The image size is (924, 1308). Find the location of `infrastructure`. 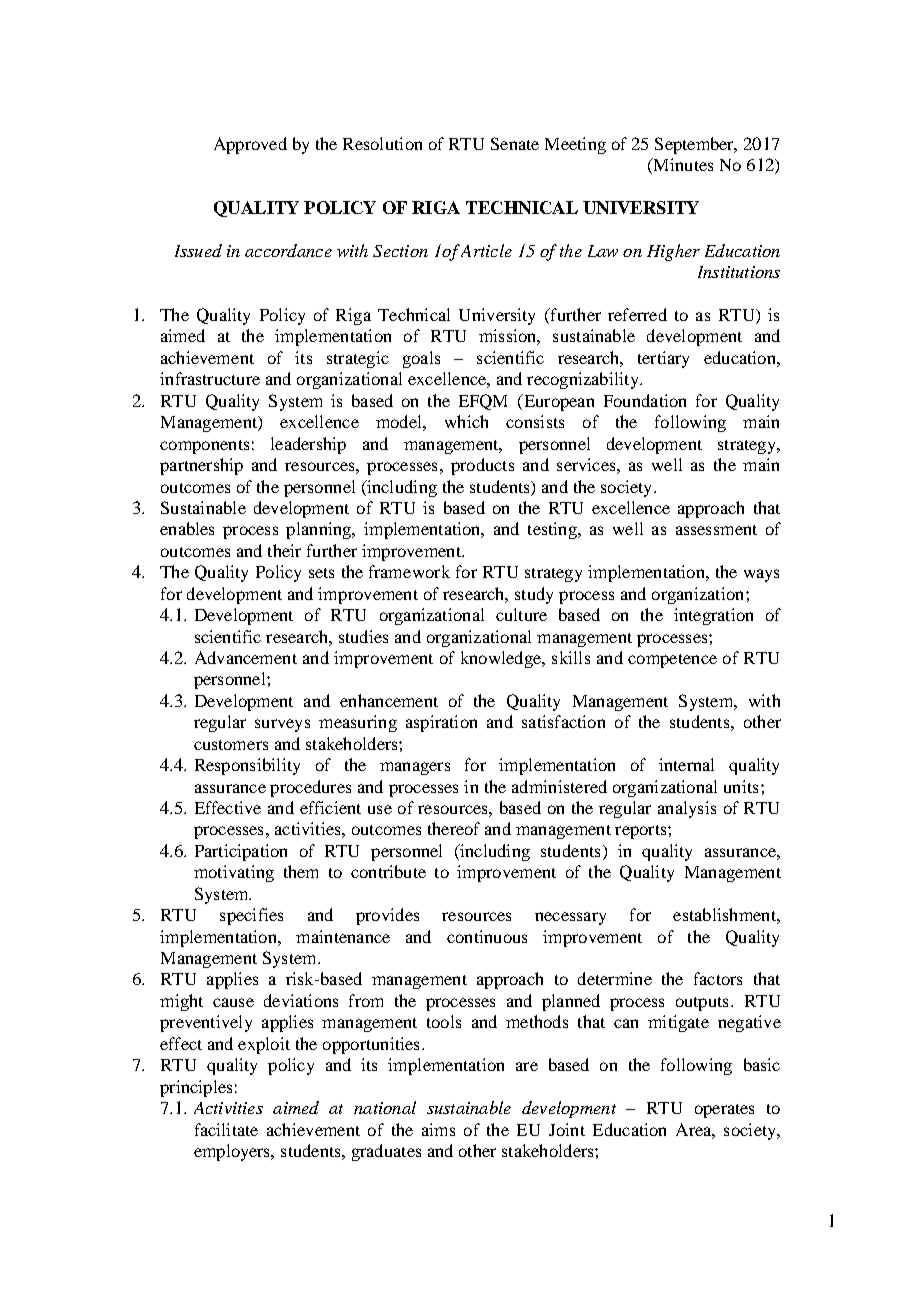

infrastructure is located at coordinates (210, 378).
